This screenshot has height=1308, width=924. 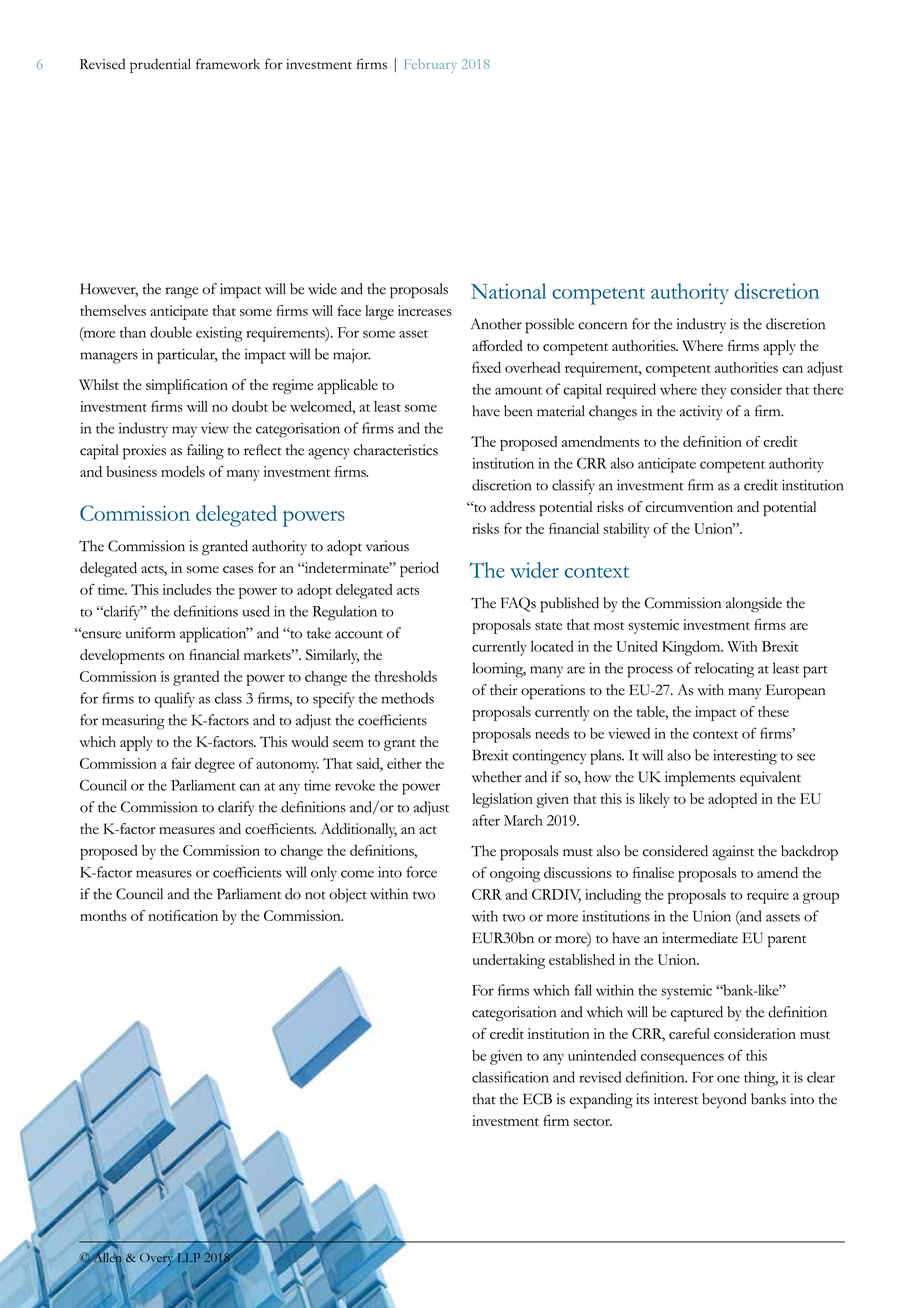 What do you see at coordinates (160, 65) in the screenshot?
I see `prudential` at bounding box center [160, 65].
